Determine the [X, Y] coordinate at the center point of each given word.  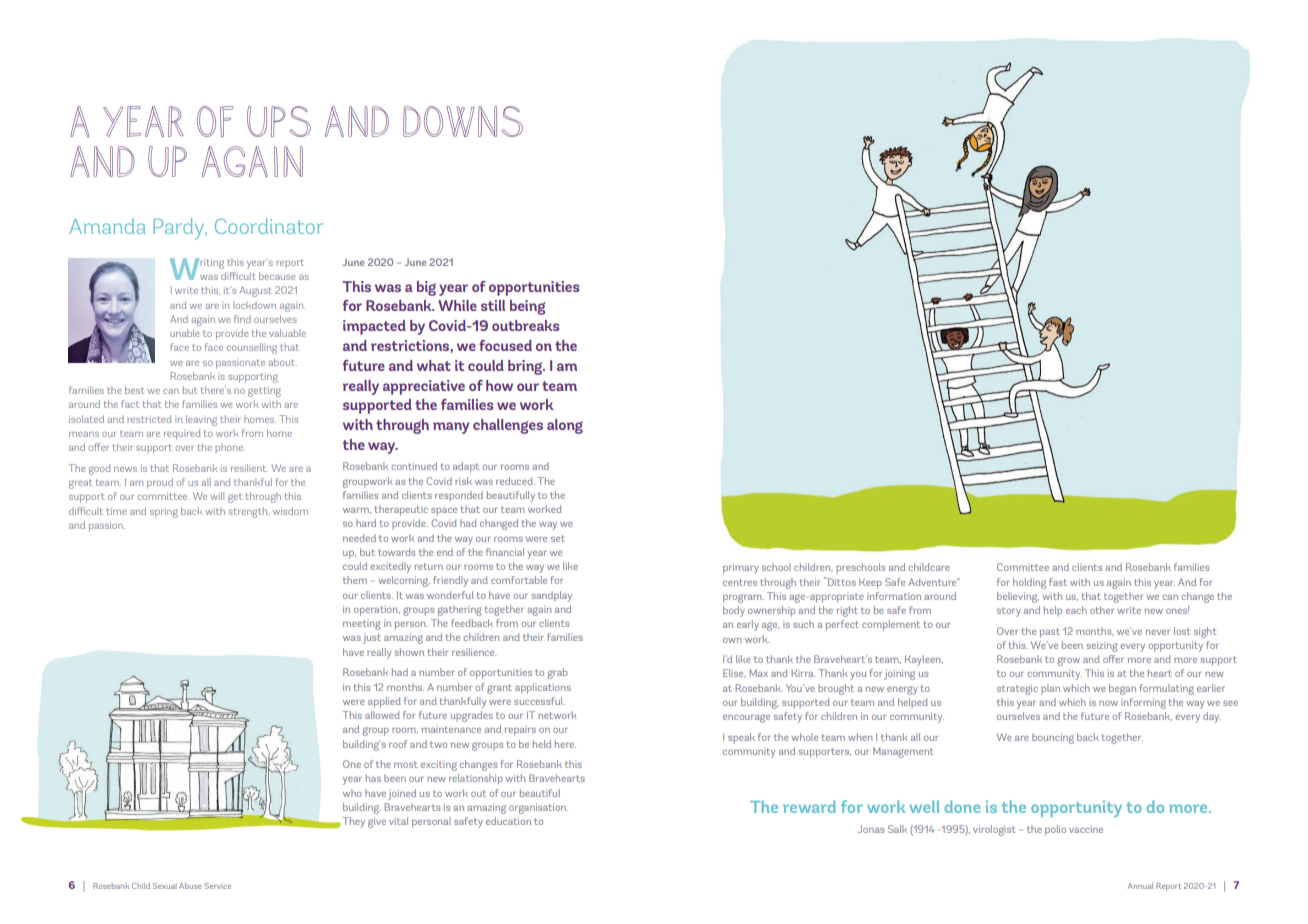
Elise [734, 673]
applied [384, 702]
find [242, 319]
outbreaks [525, 325]
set [558, 538]
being [527, 307]
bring [526, 367]
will [217, 496]
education [508, 821]
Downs [463, 121]
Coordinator [269, 226]
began [1122, 689]
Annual [1140, 886]
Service [217, 886]
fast [1058, 582]
